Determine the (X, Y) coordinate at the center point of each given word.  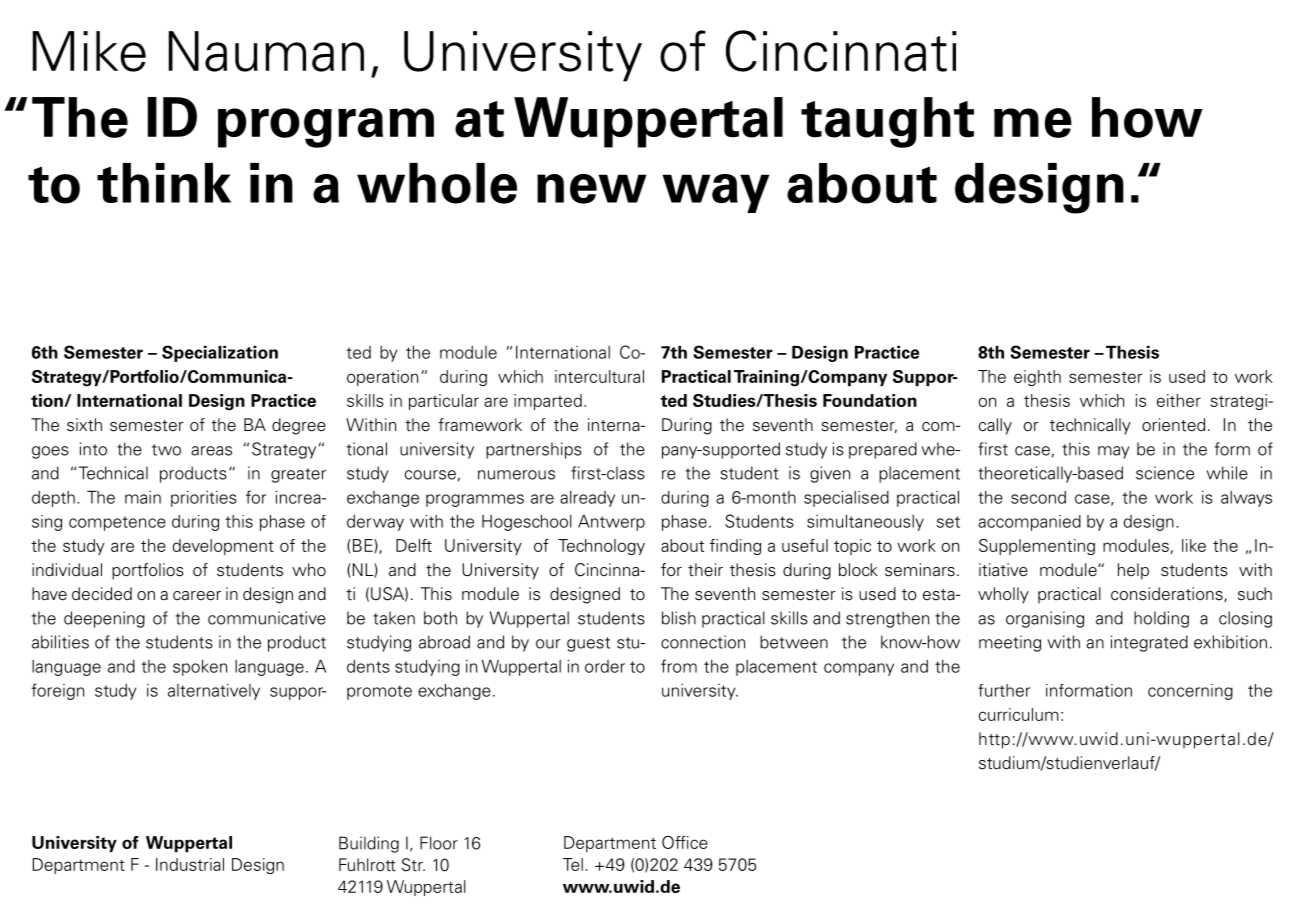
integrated (1149, 643)
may (1114, 452)
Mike (89, 51)
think (164, 183)
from (679, 666)
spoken (200, 668)
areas (211, 451)
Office (685, 842)
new (591, 189)
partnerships (534, 450)
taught (887, 122)
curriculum (1019, 714)
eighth (1037, 378)
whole (437, 183)
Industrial (190, 864)
